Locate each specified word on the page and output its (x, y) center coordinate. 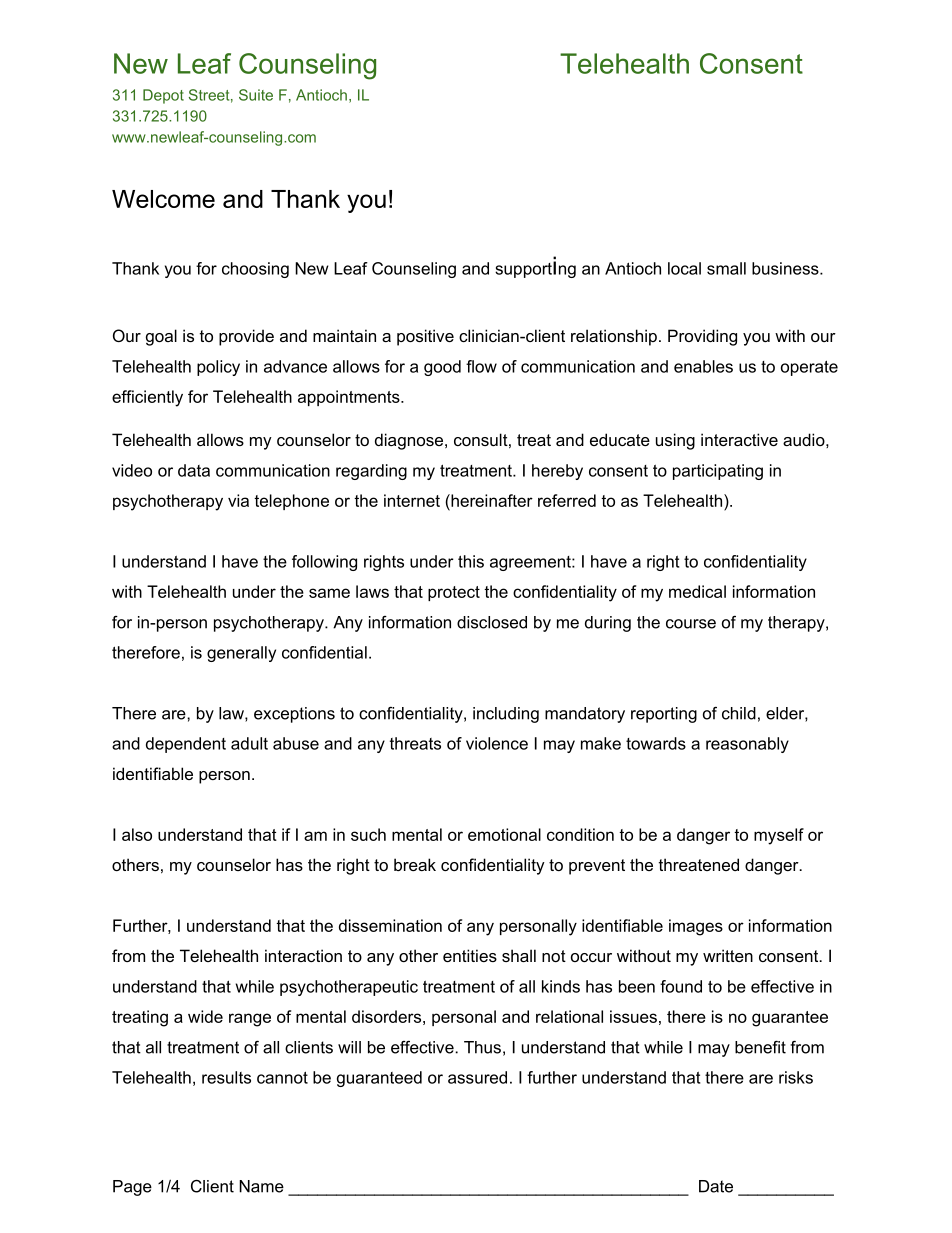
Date (716, 1186)
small (726, 268)
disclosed (492, 622)
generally (241, 654)
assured (477, 1077)
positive (425, 337)
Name (261, 1186)
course (691, 624)
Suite (256, 95)
